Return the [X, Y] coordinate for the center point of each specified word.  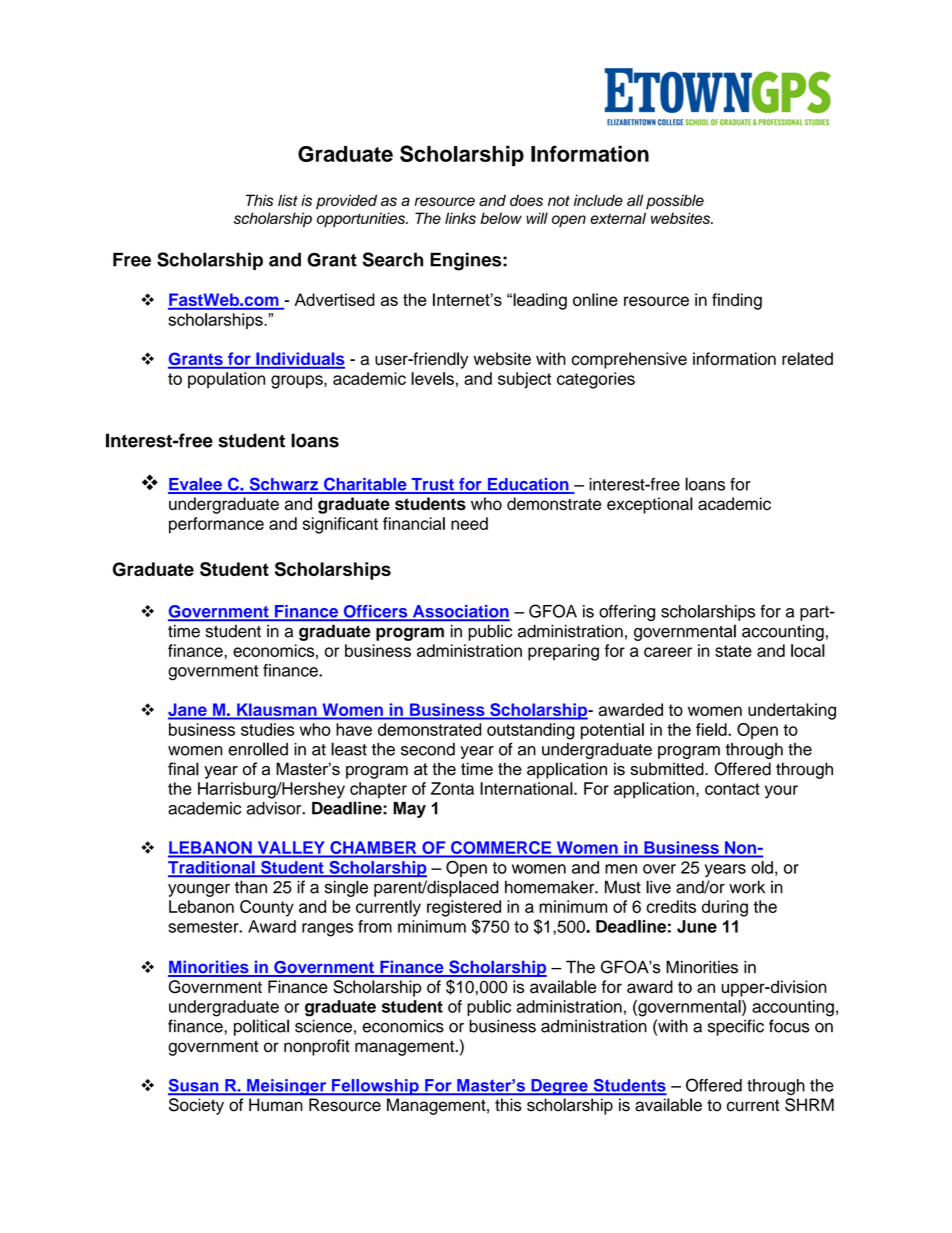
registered [464, 908]
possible [675, 201]
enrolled [258, 749]
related [807, 358]
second [428, 749]
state [733, 651]
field [712, 729]
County [267, 908]
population [226, 380]
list [288, 200]
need [469, 523]
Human [275, 1104]
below [501, 218]
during [725, 908]
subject [524, 380]
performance [216, 525]
